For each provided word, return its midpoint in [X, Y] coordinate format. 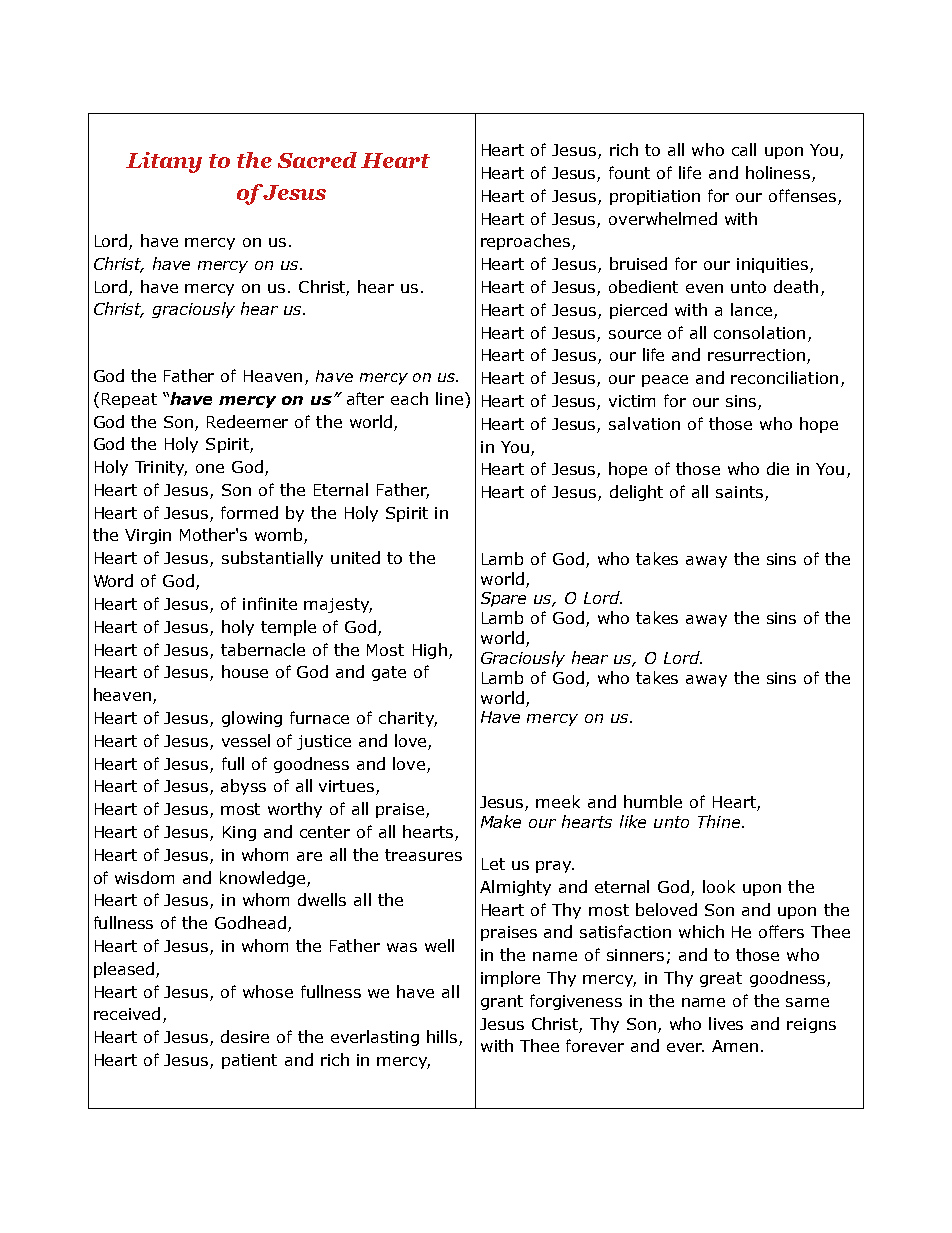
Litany [164, 162]
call [744, 149]
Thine [720, 821]
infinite [270, 603]
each [409, 398]
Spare [503, 599]
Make [501, 821]
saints [741, 493]
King [239, 833]
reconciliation [784, 377]
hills [443, 1038]
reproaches [527, 242]
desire [245, 1036]
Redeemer [247, 421]
